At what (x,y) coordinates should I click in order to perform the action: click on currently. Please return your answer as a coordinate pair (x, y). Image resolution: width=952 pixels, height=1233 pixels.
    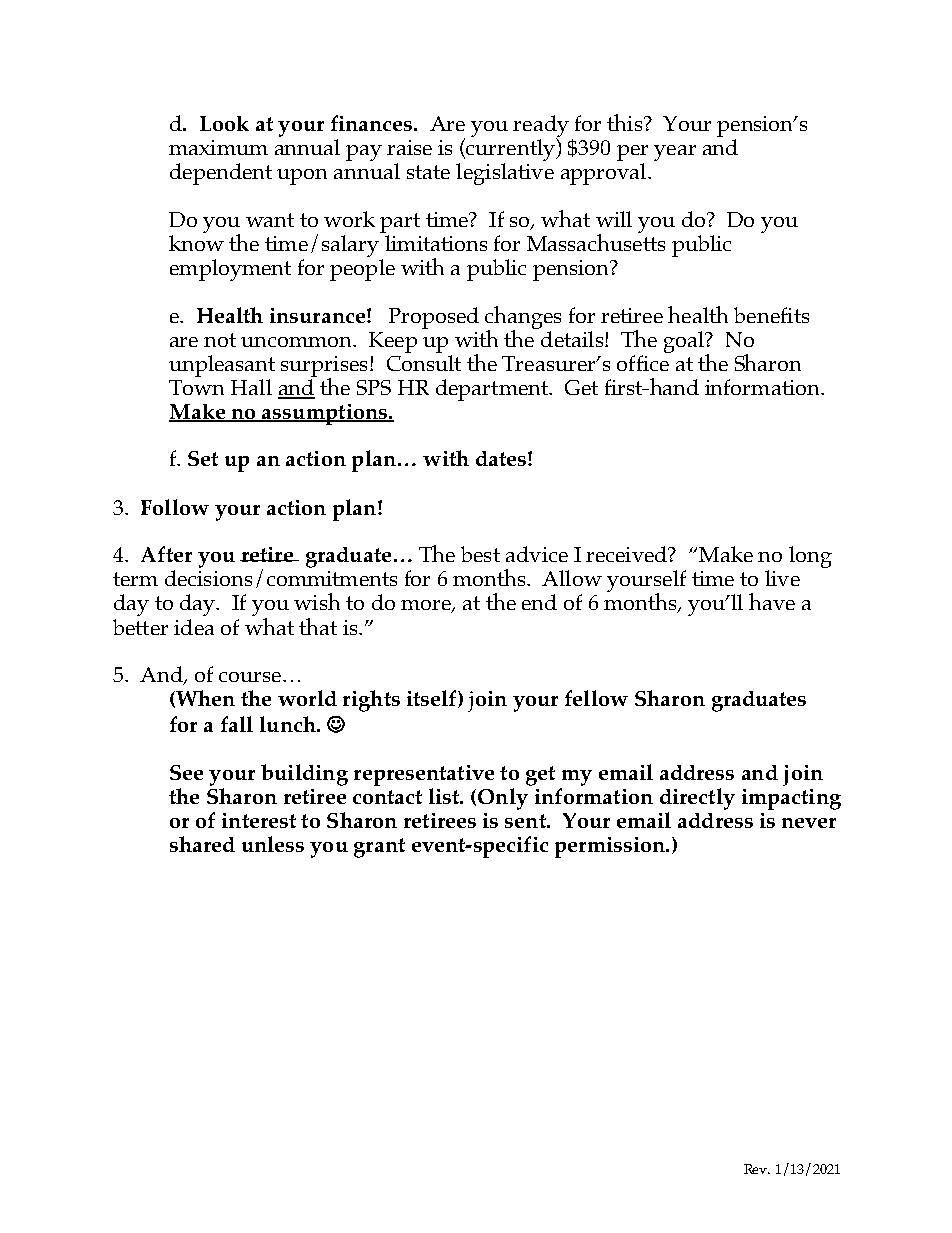
    Looking at the image, I should click on (511, 149).
